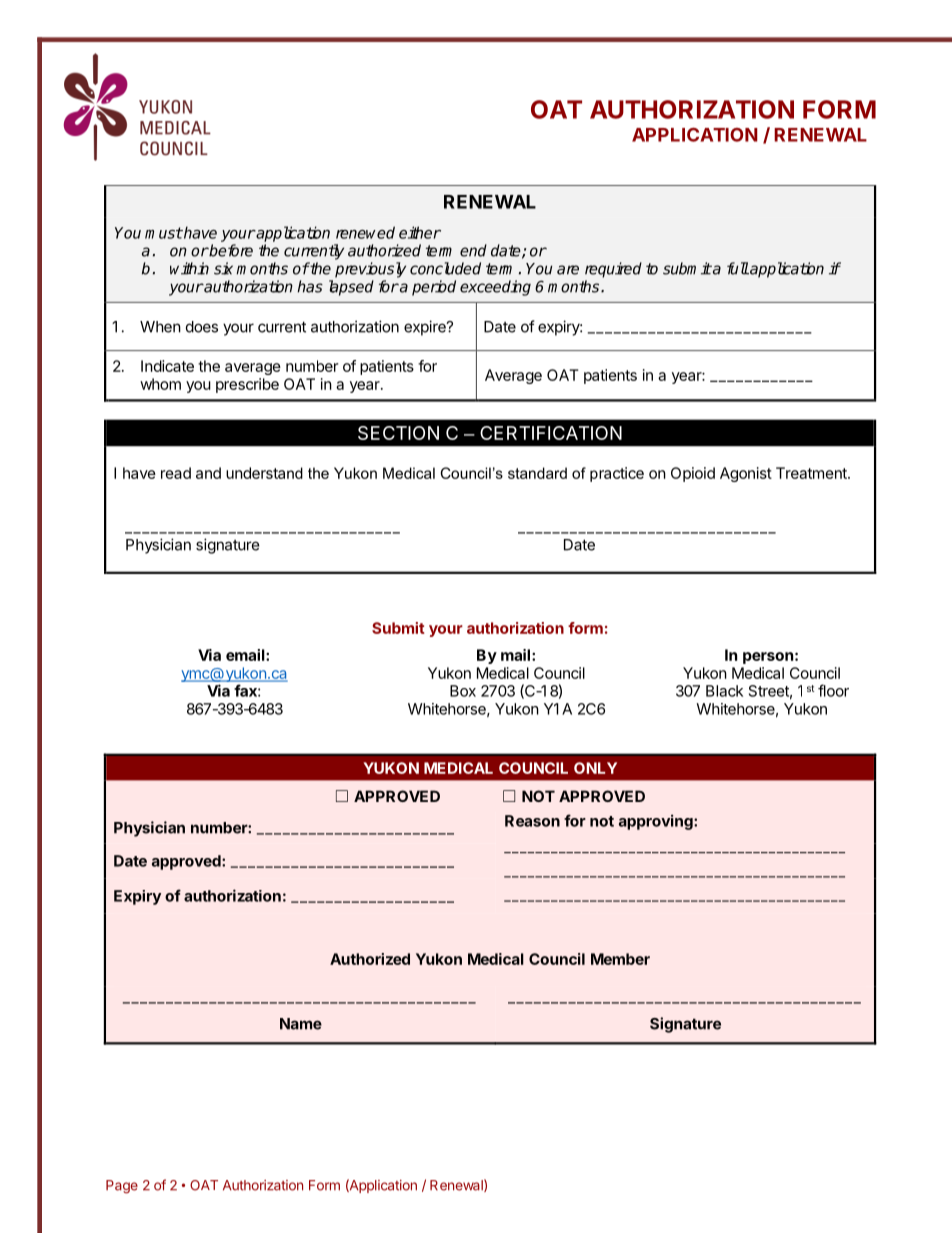 The height and width of the page is (1233, 952). Describe the element at coordinates (223, 268) in the page. I see `six` at that location.
